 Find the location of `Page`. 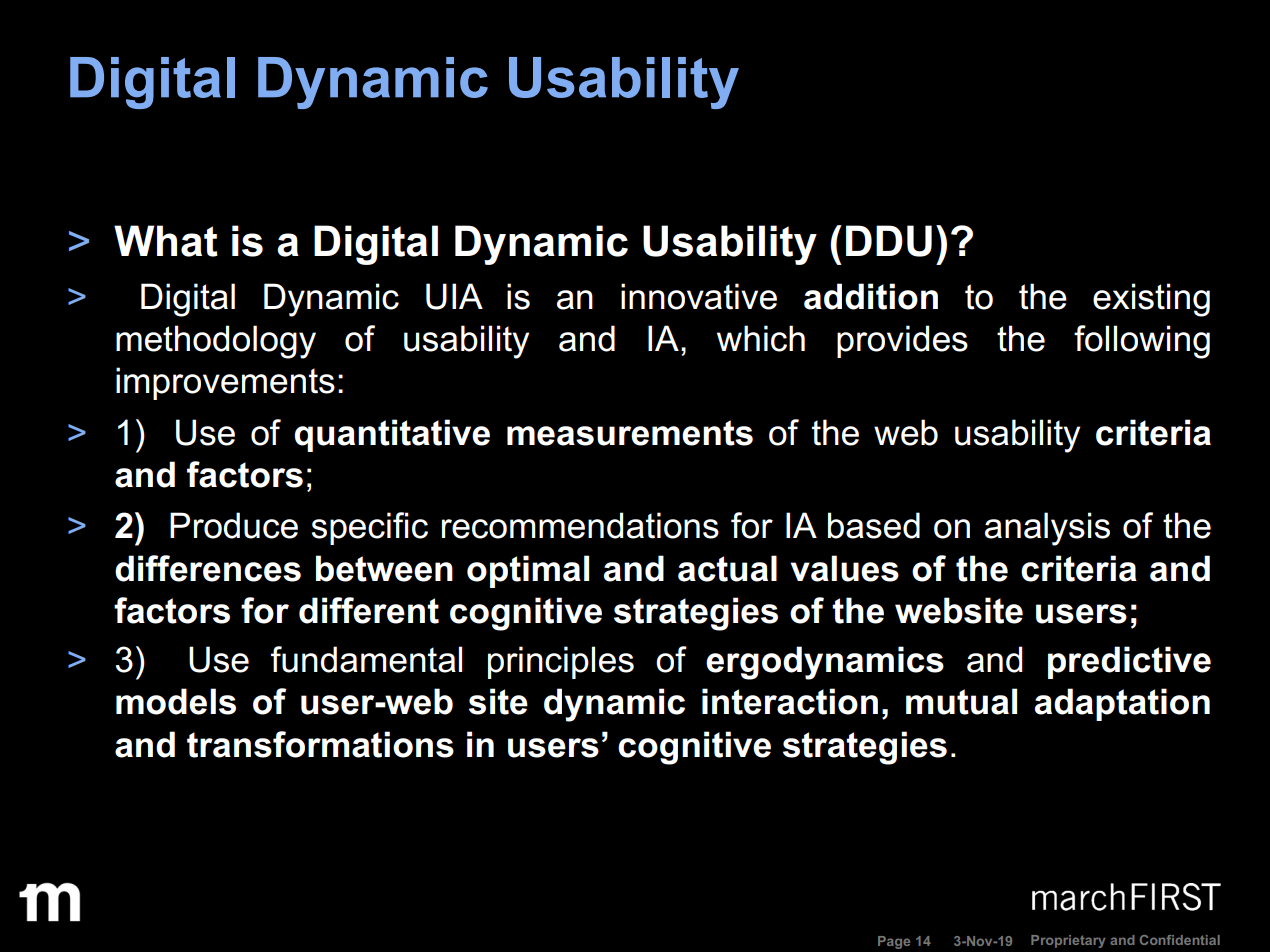

Page is located at coordinates (894, 942).
